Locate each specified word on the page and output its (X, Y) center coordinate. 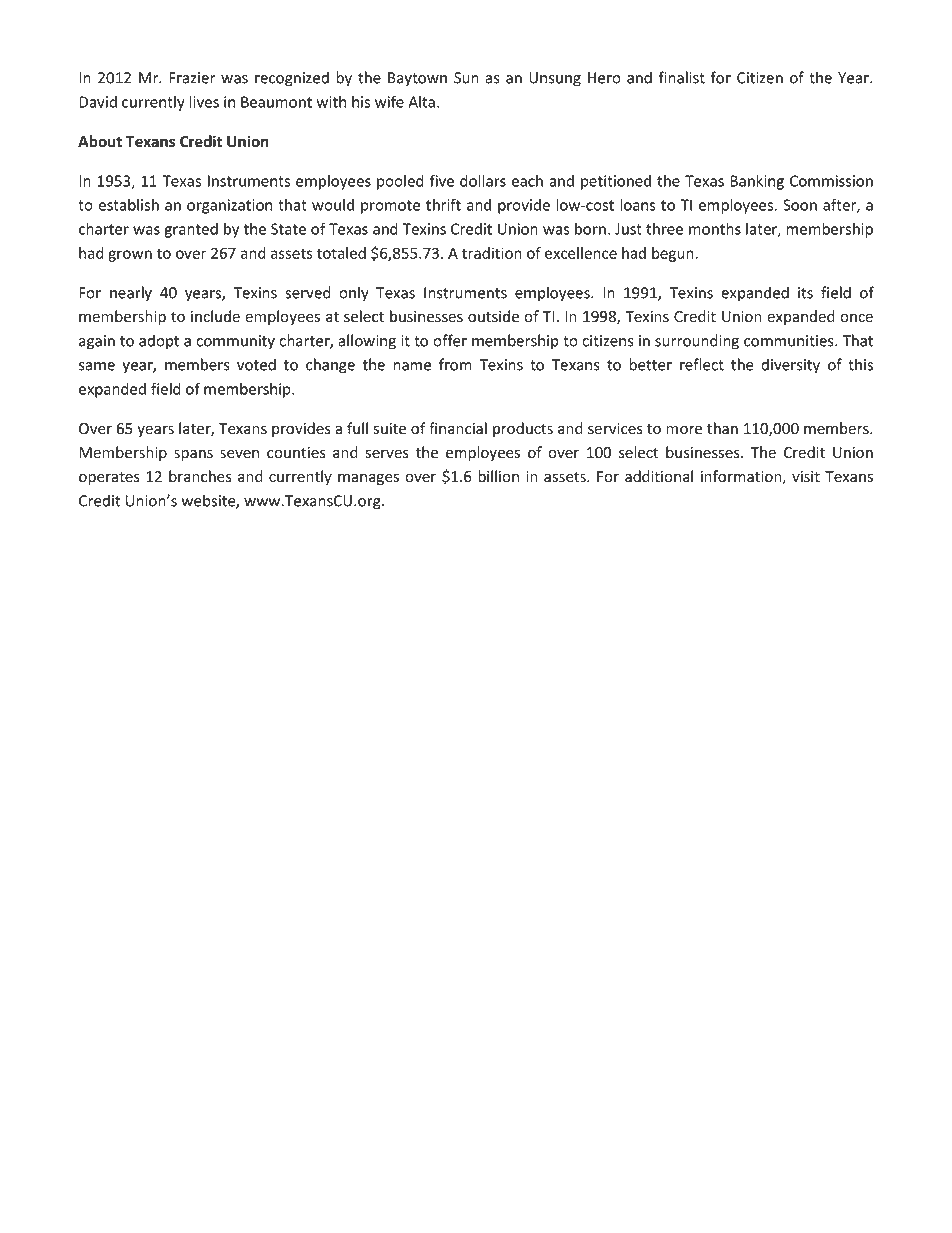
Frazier (192, 78)
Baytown (417, 79)
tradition (492, 253)
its (805, 293)
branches (200, 476)
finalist (682, 77)
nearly (131, 294)
